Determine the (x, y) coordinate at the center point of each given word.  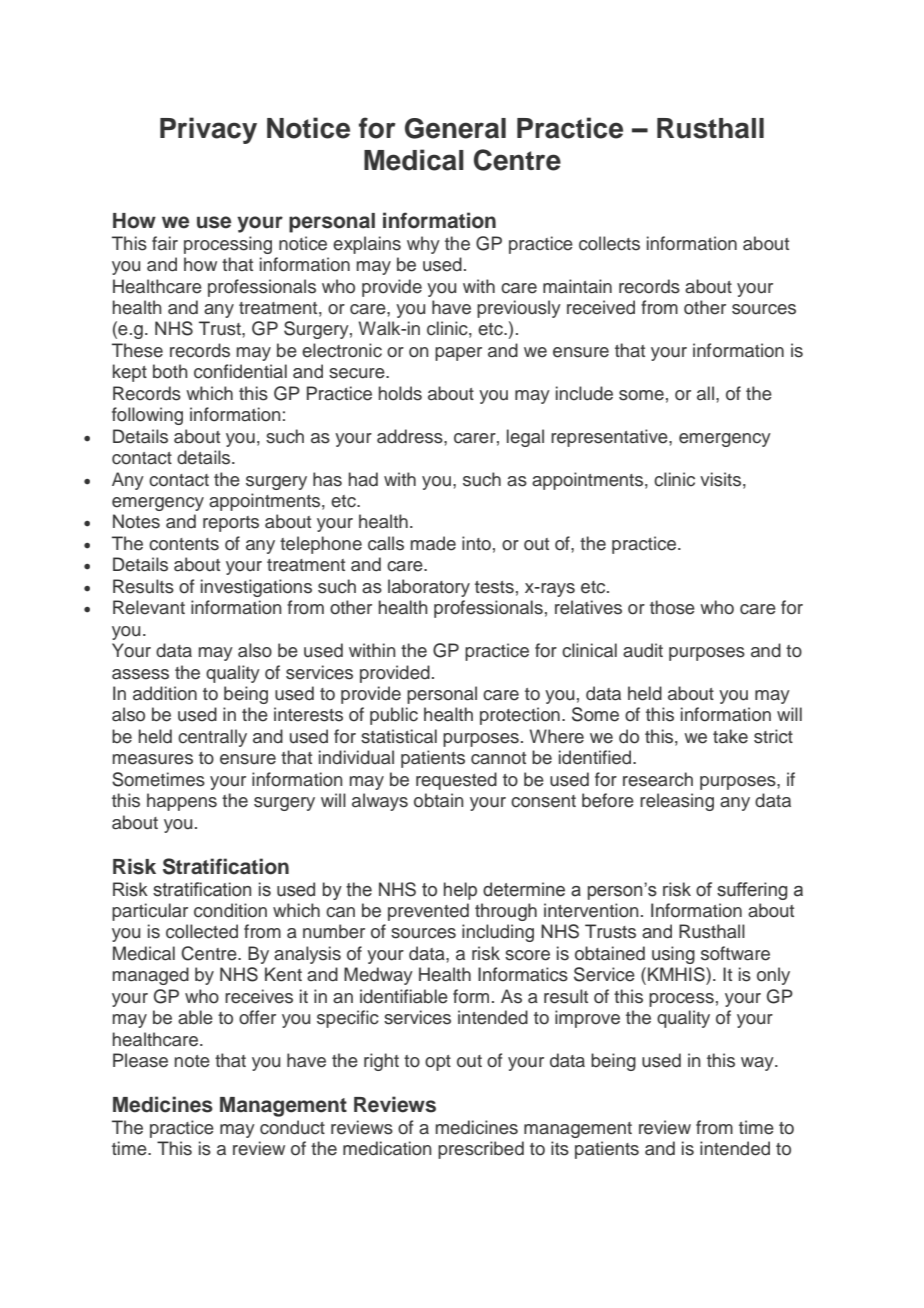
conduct (292, 1127)
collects (609, 243)
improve (587, 1019)
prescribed (481, 1150)
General (455, 128)
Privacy (208, 130)
